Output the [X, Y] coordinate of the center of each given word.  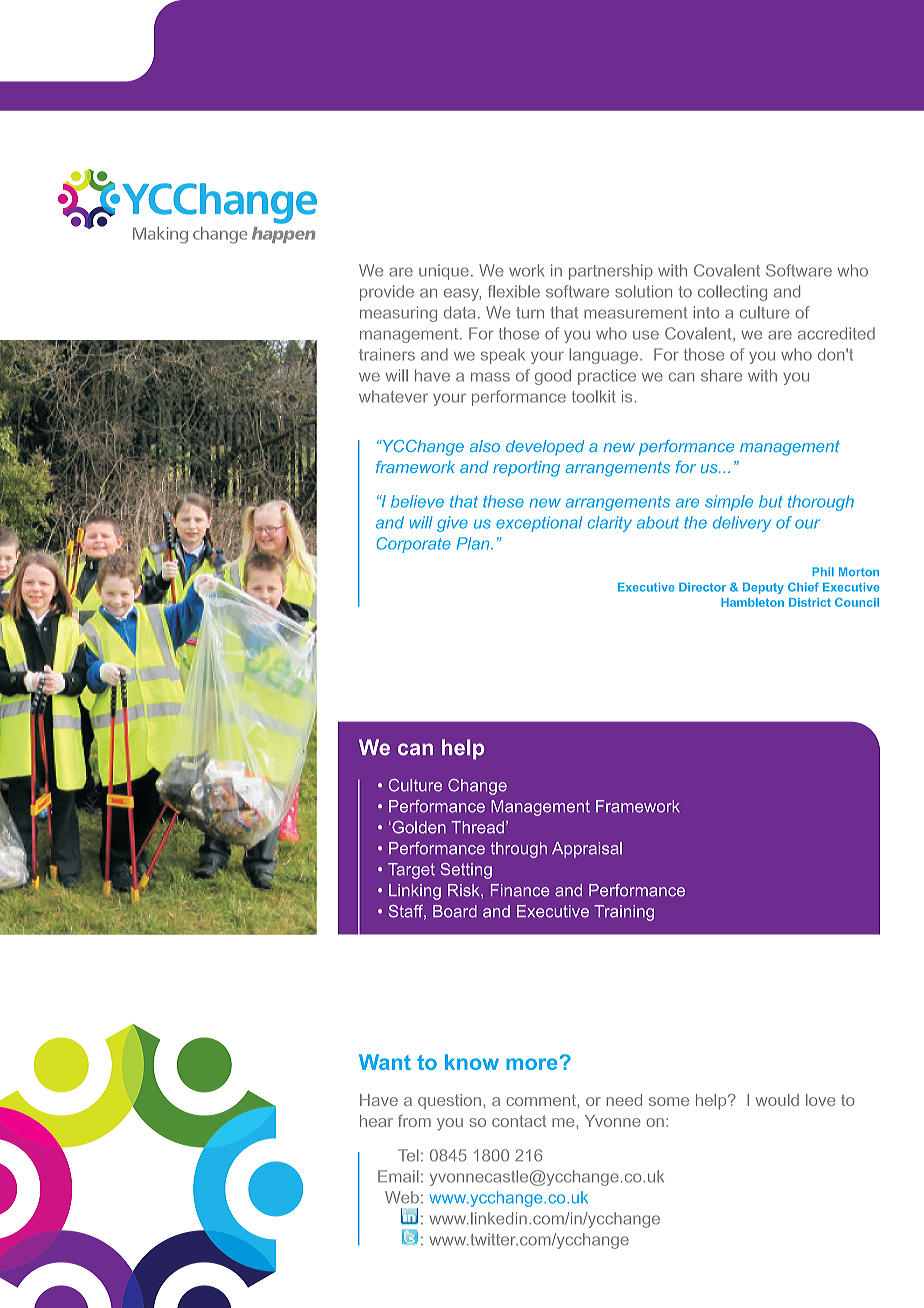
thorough [821, 503]
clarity [610, 524]
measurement [635, 313]
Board [455, 911]
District [810, 602]
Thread [477, 827]
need [624, 1100]
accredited [836, 333]
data [459, 312]
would [777, 1100]
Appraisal [587, 850]
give [452, 524]
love [820, 1100]
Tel [408, 1155]
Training [624, 913]
